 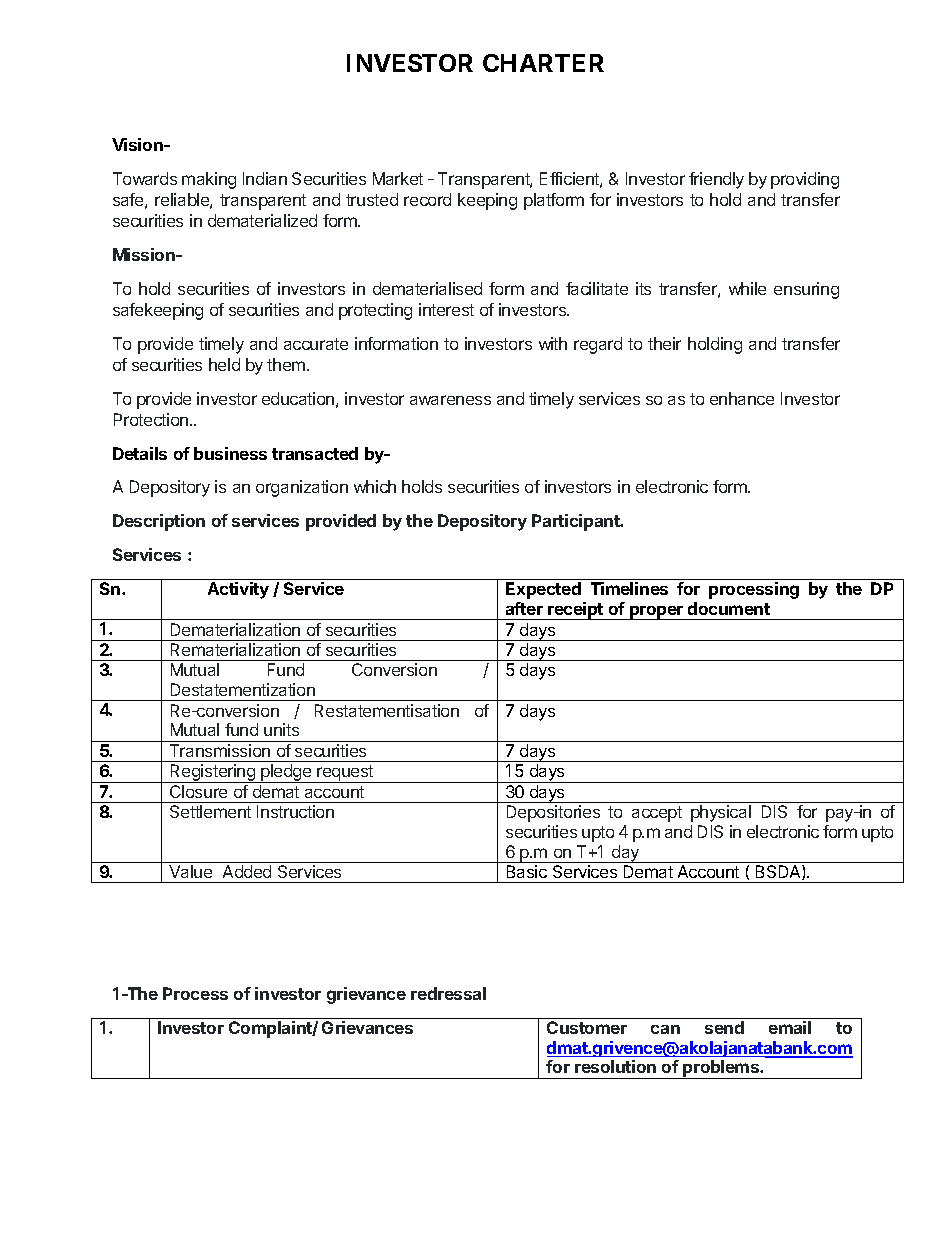 I want to click on enhance, so click(x=742, y=398).
